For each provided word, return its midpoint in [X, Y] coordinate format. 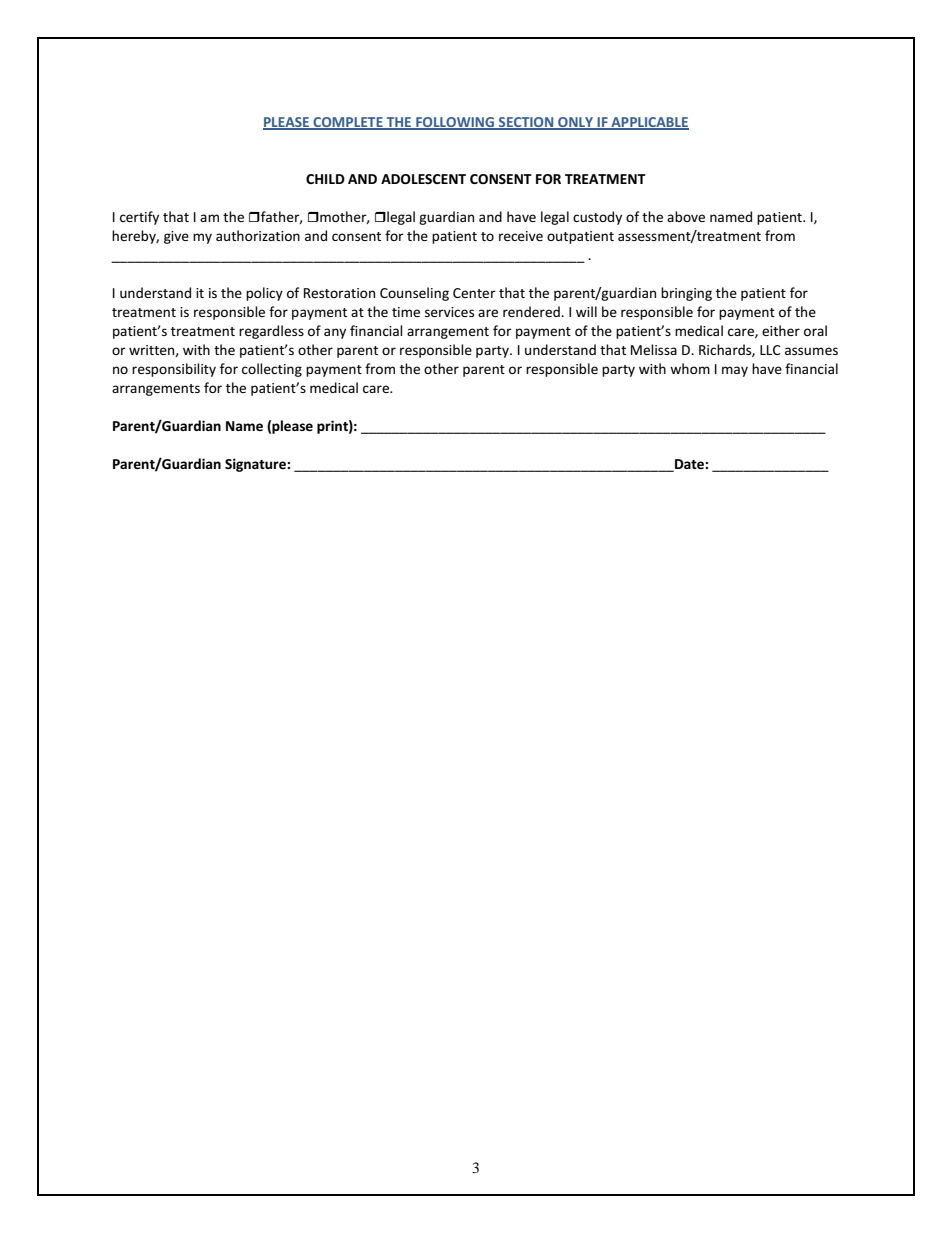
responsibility [174, 370]
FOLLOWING [455, 123]
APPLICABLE [649, 123]
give [176, 237]
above [686, 216]
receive [521, 236]
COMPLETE [348, 123]
